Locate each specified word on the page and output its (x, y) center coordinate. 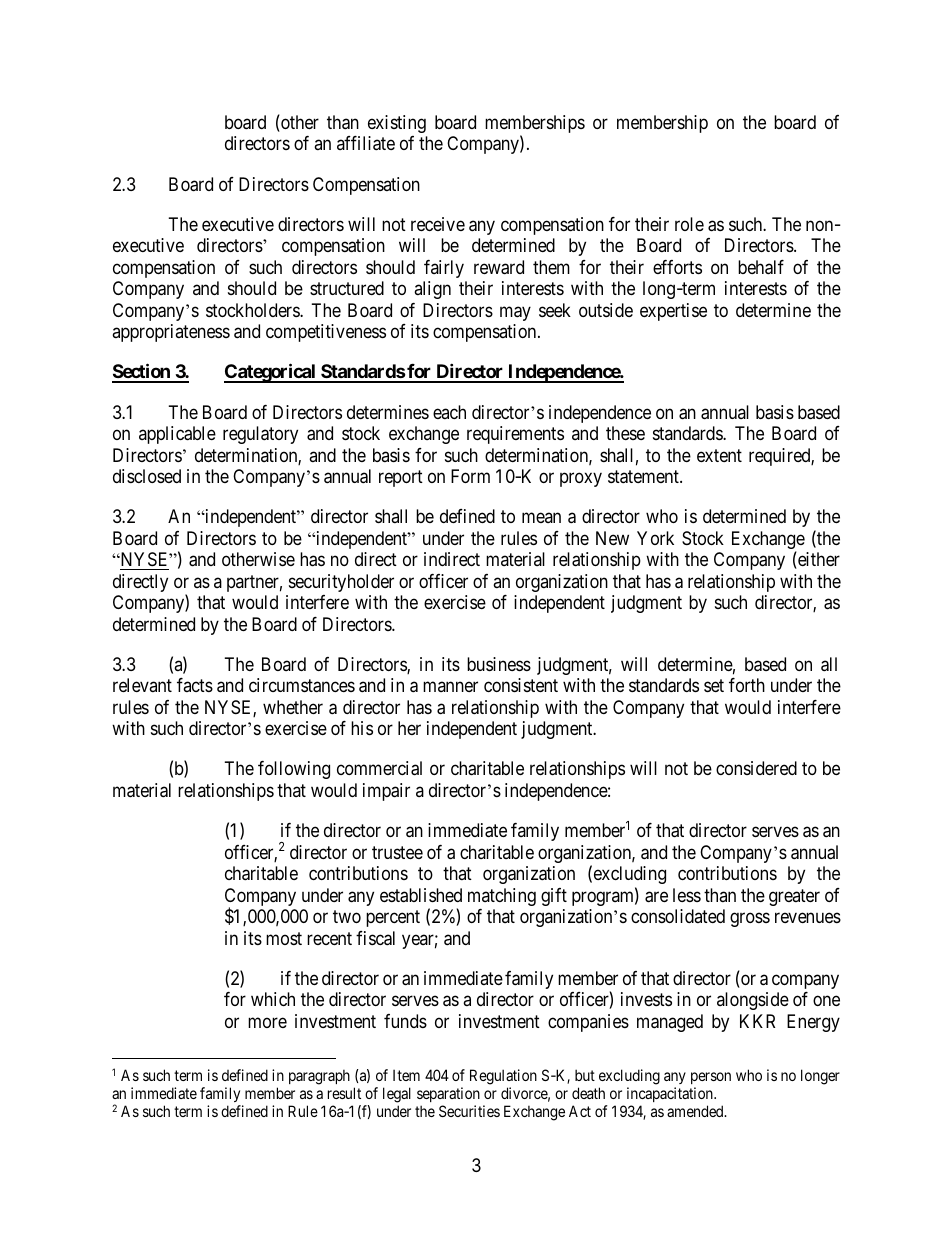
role (689, 224)
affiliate (366, 143)
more (267, 1022)
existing (397, 124)
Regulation (503, 1078)
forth (747, 685)
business (499, 664)
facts (195, 685)
